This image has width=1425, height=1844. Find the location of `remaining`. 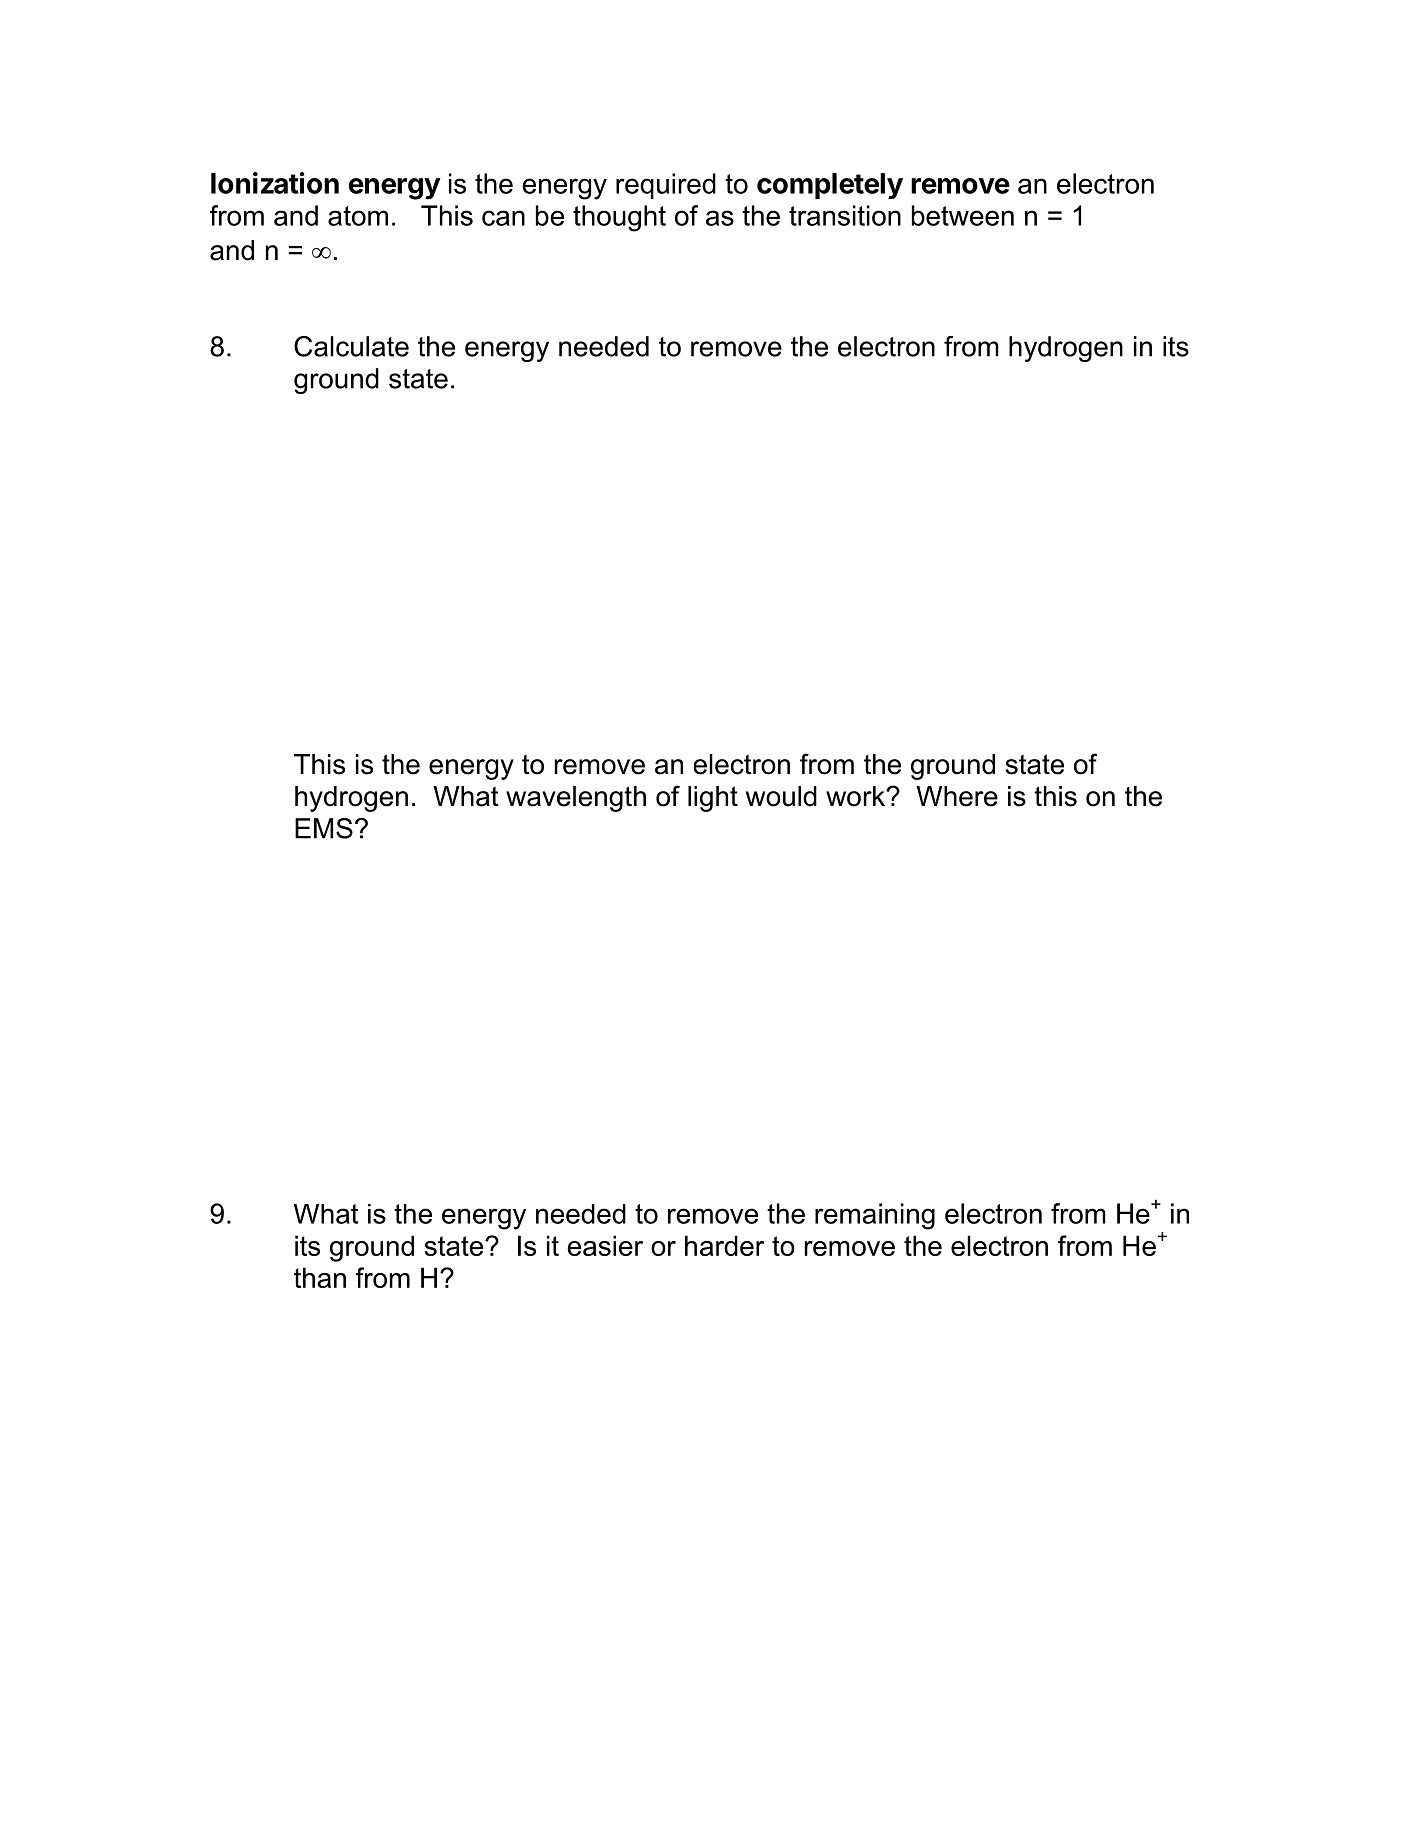

remaining is located at coordinates (875, 1216).
